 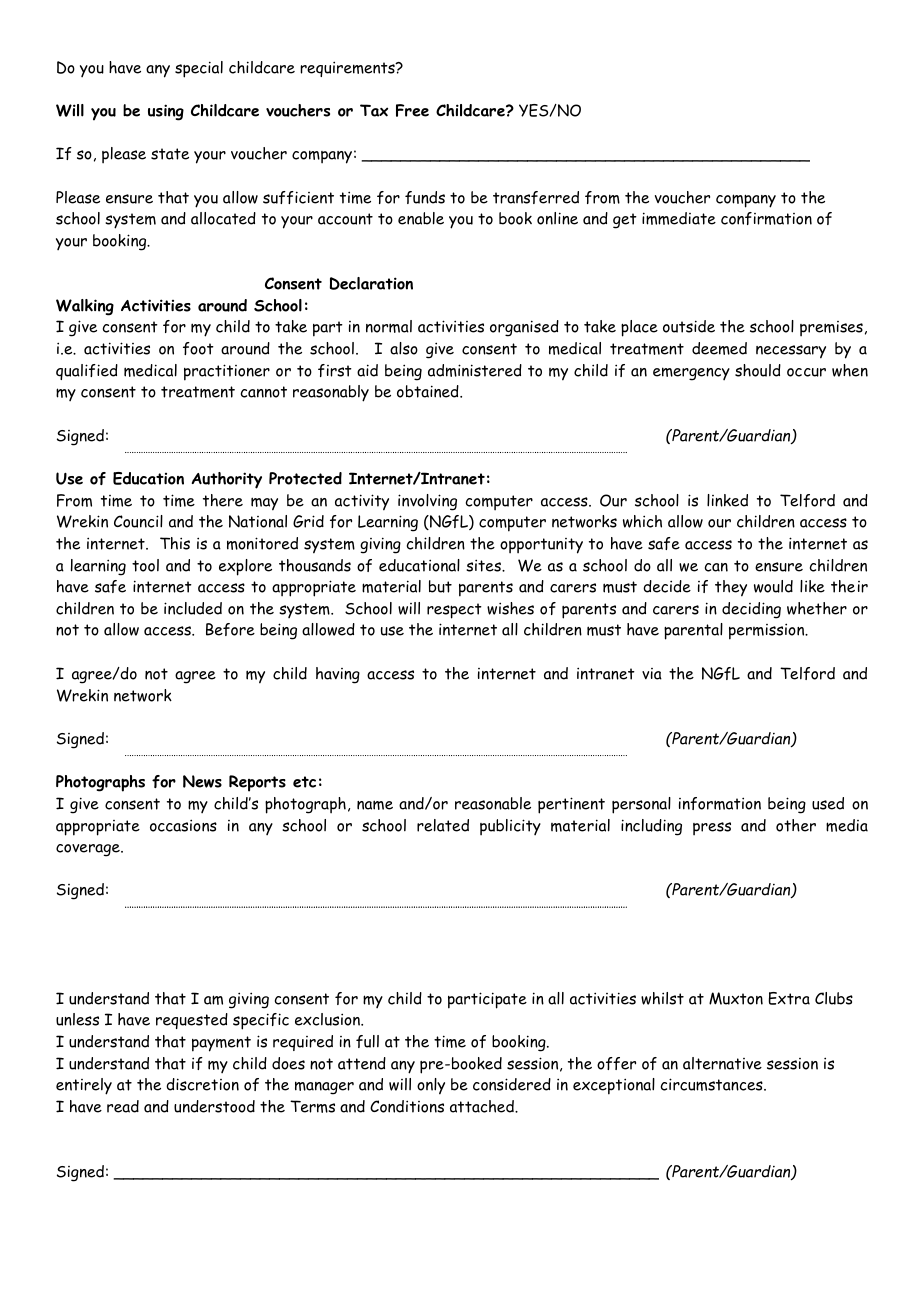 I want to click on discretion, so click(x=202, y=1084).
